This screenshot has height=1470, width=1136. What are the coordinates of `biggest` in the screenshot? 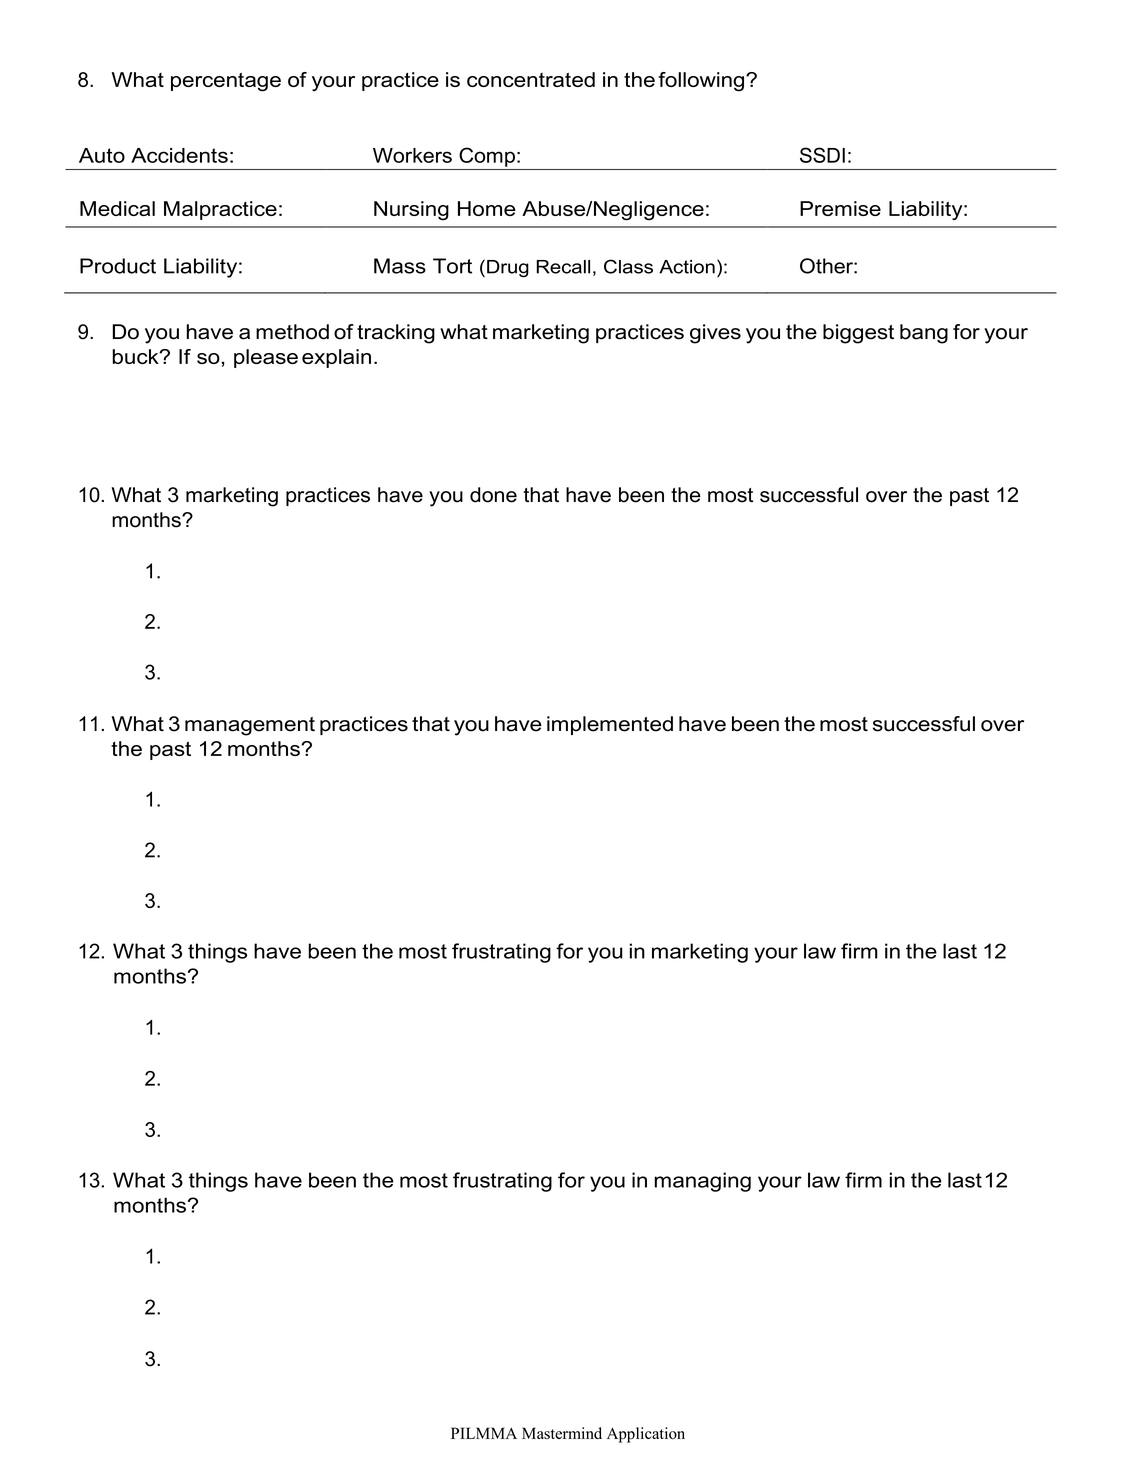 It's located at (858, 334).
